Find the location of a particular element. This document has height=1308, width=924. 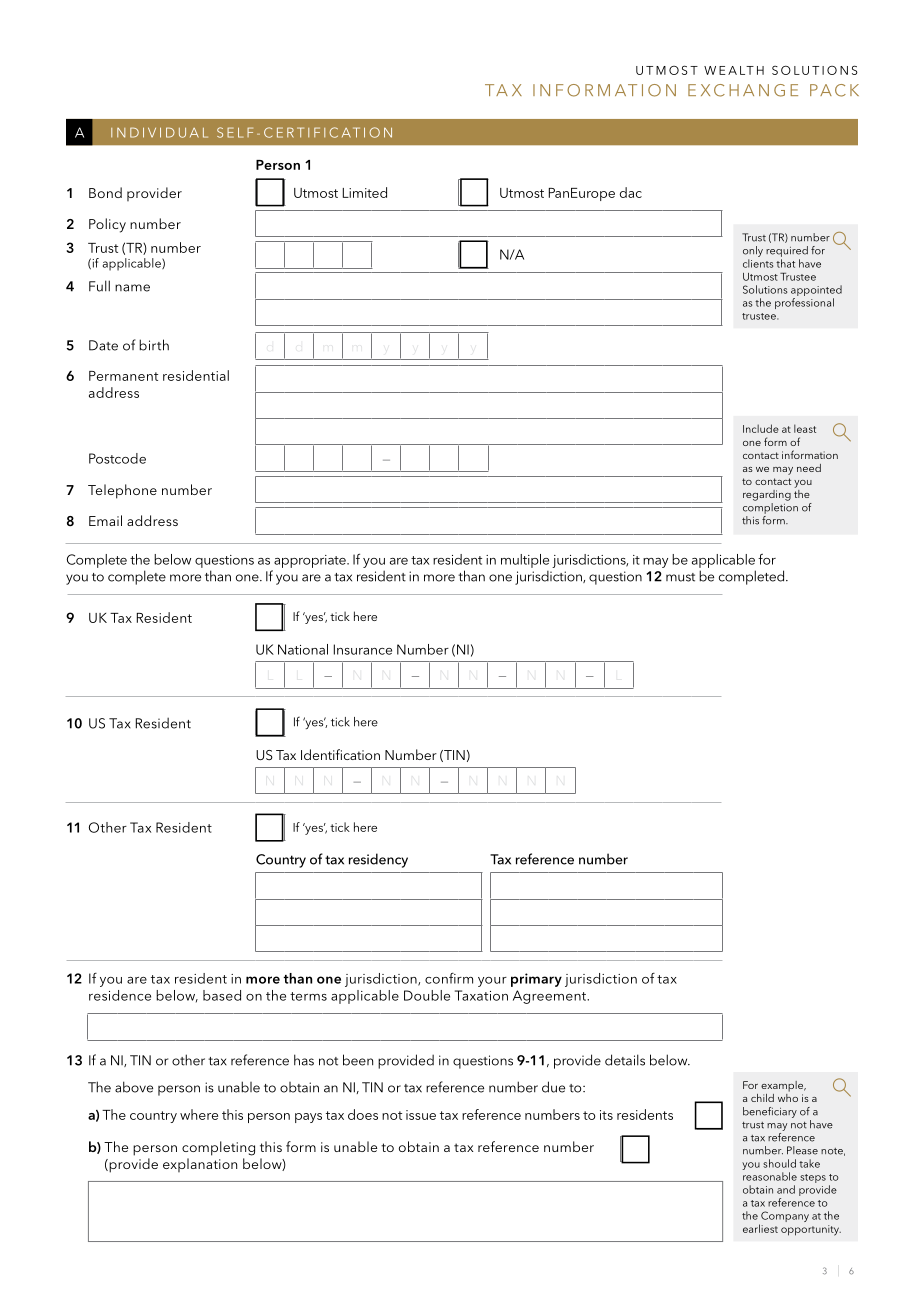

explanation is located at coordinates (200, 1165).
